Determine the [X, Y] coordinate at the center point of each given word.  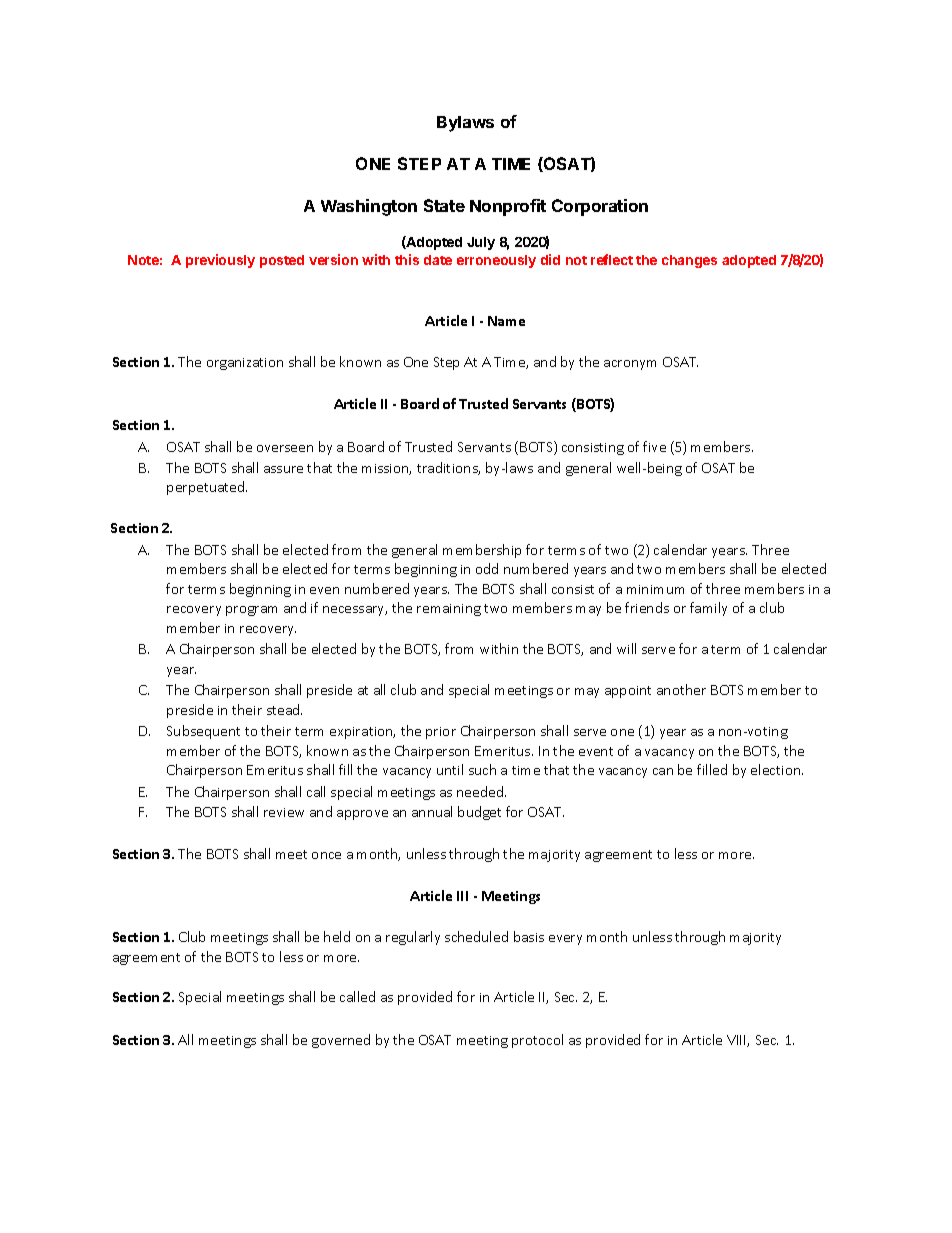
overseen [285, 448]
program [251, 611]
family [708, 609]
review [284, 812]
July [481, 243]
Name [506, 321]
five [654, 446]
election [777, 769]
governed [341, 1041]
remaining [449, 610]
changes [689, 261]
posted [282, 261]
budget [479, 813]
